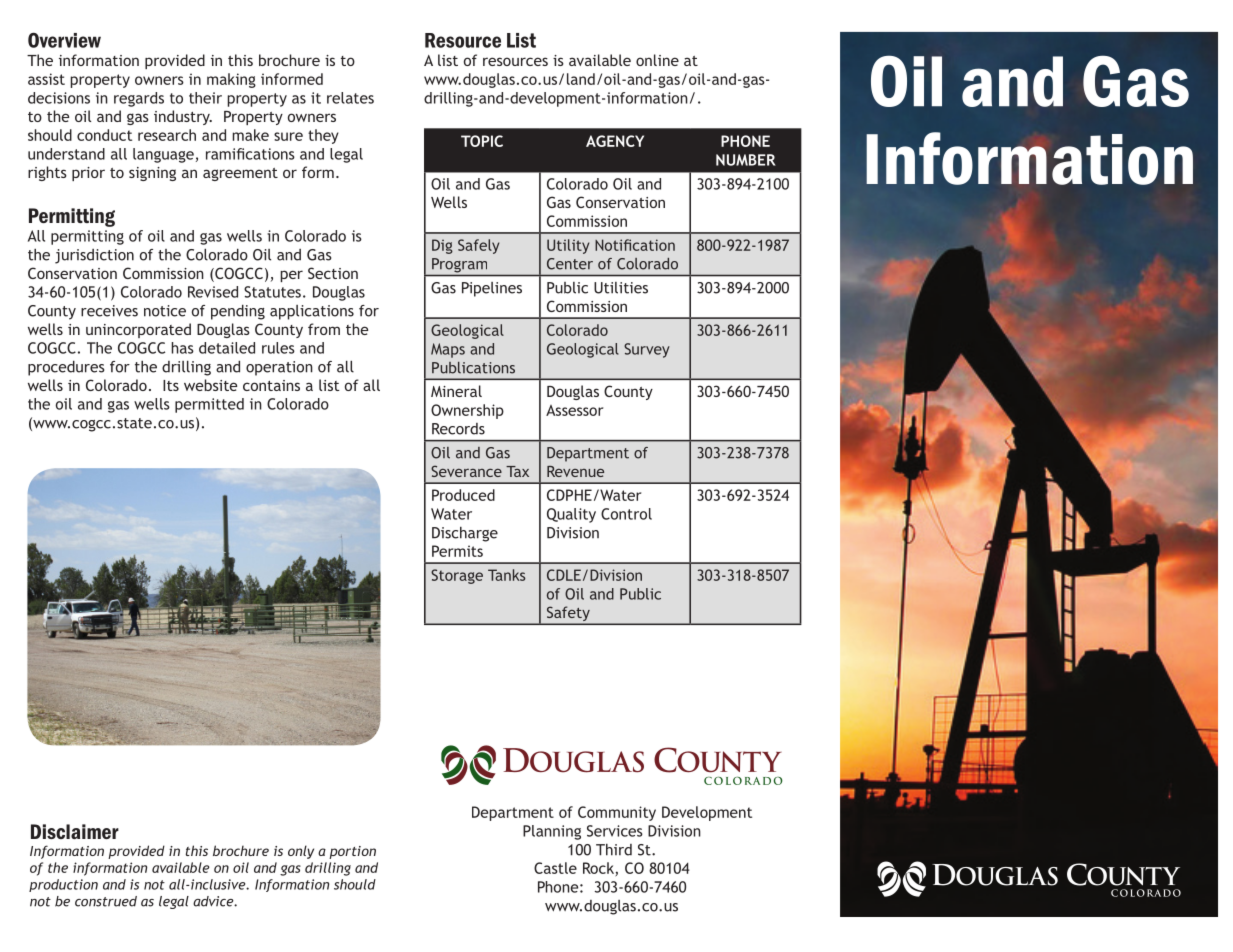 Image resolution: width=1233 pixels, height=952 pixels. Describe the element at coordinates (647, 350) in the image. I see `Survey` at that location.
